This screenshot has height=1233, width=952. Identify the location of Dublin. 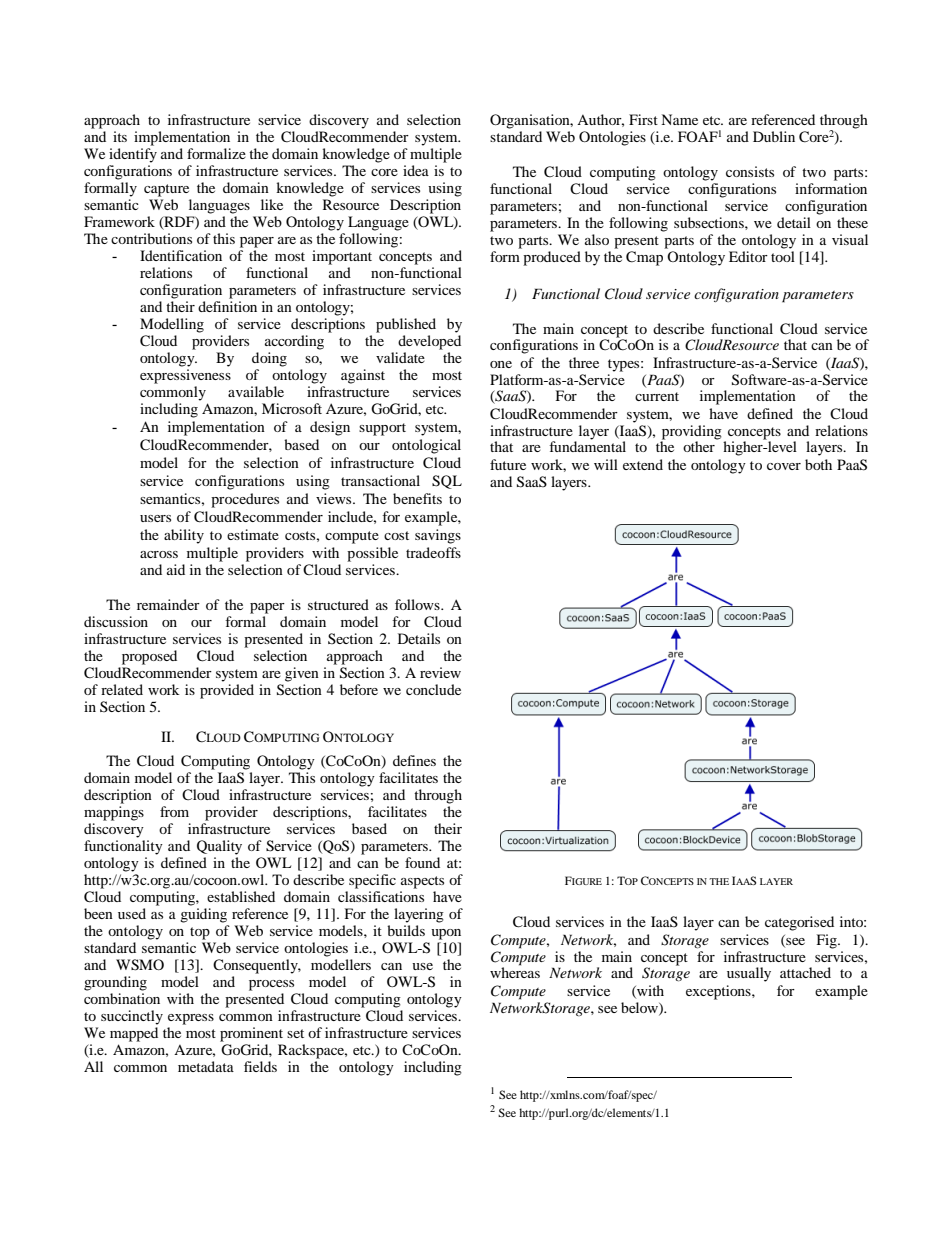
(774, 136).
